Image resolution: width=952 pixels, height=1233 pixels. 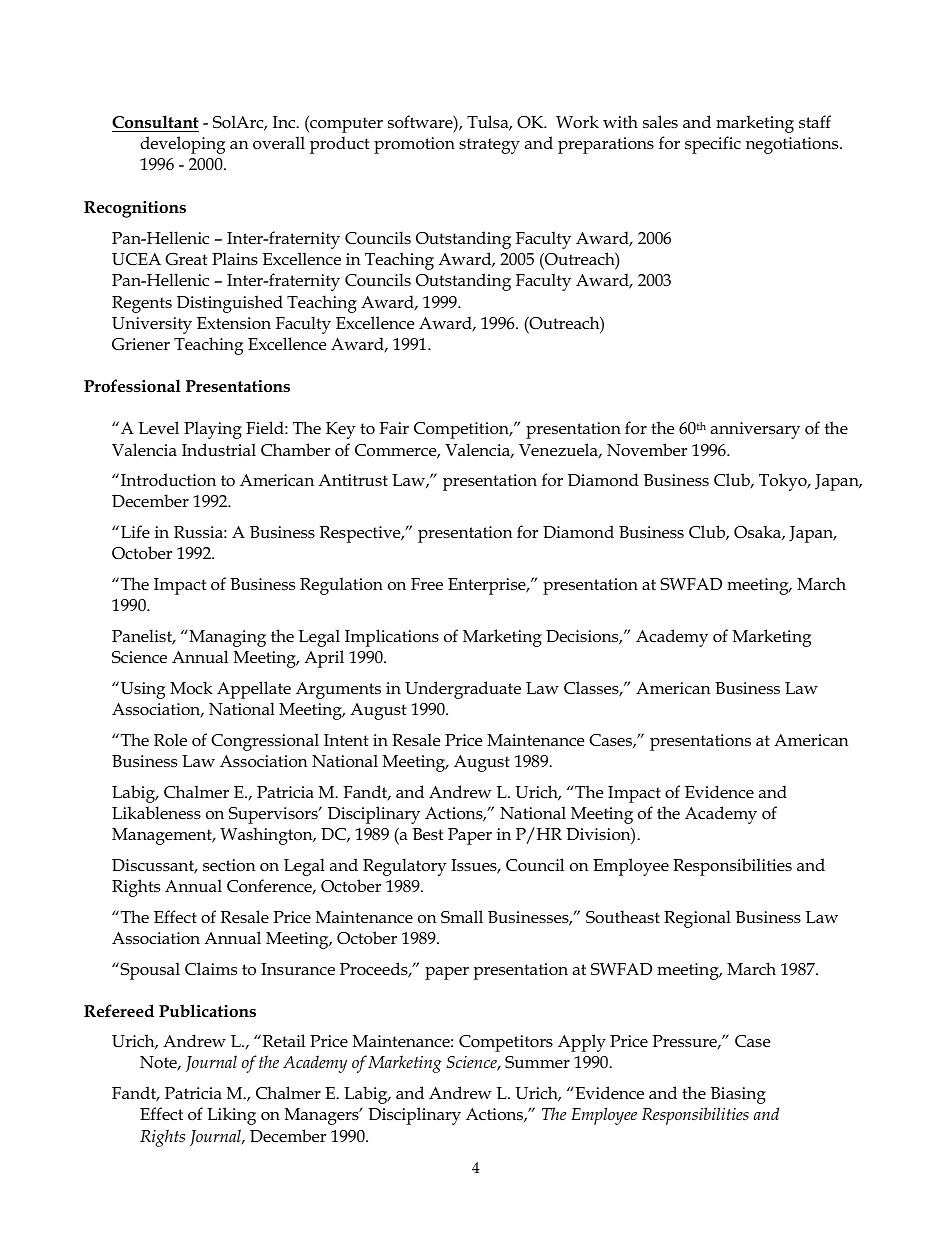 What do you see at coordinates (213, 430) in the page?
I see `Playing` at bounding box center [213, 430].
